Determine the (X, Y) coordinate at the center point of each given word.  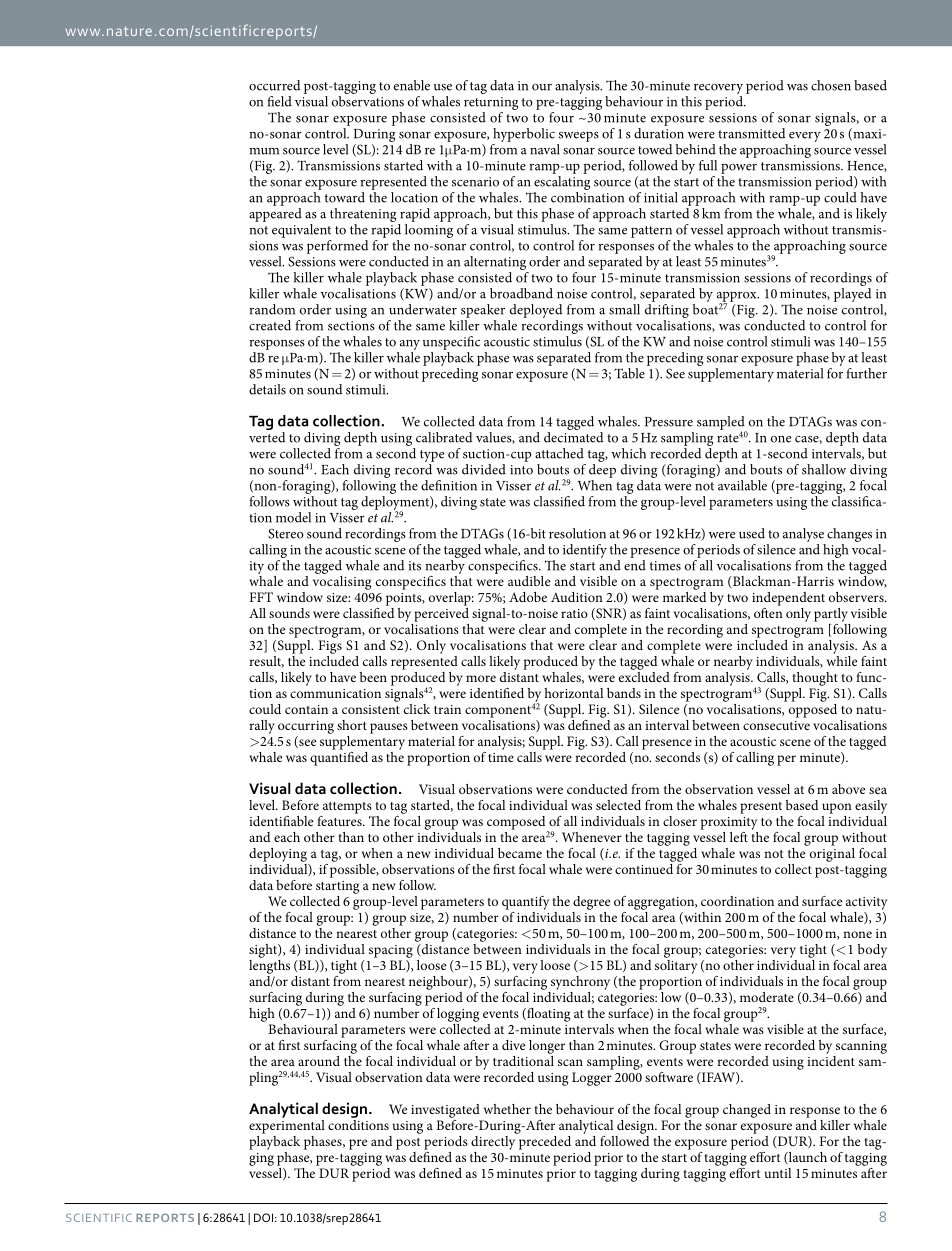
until (778, 1173)
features (340, 819)
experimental (287, 1125)
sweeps (579, 137)
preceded (544, 1141)
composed (517, 824)
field (279, 101)
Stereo (286, 533)
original (831, 853)
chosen (831, 85)
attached (559, 453)
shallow (824, 469)
